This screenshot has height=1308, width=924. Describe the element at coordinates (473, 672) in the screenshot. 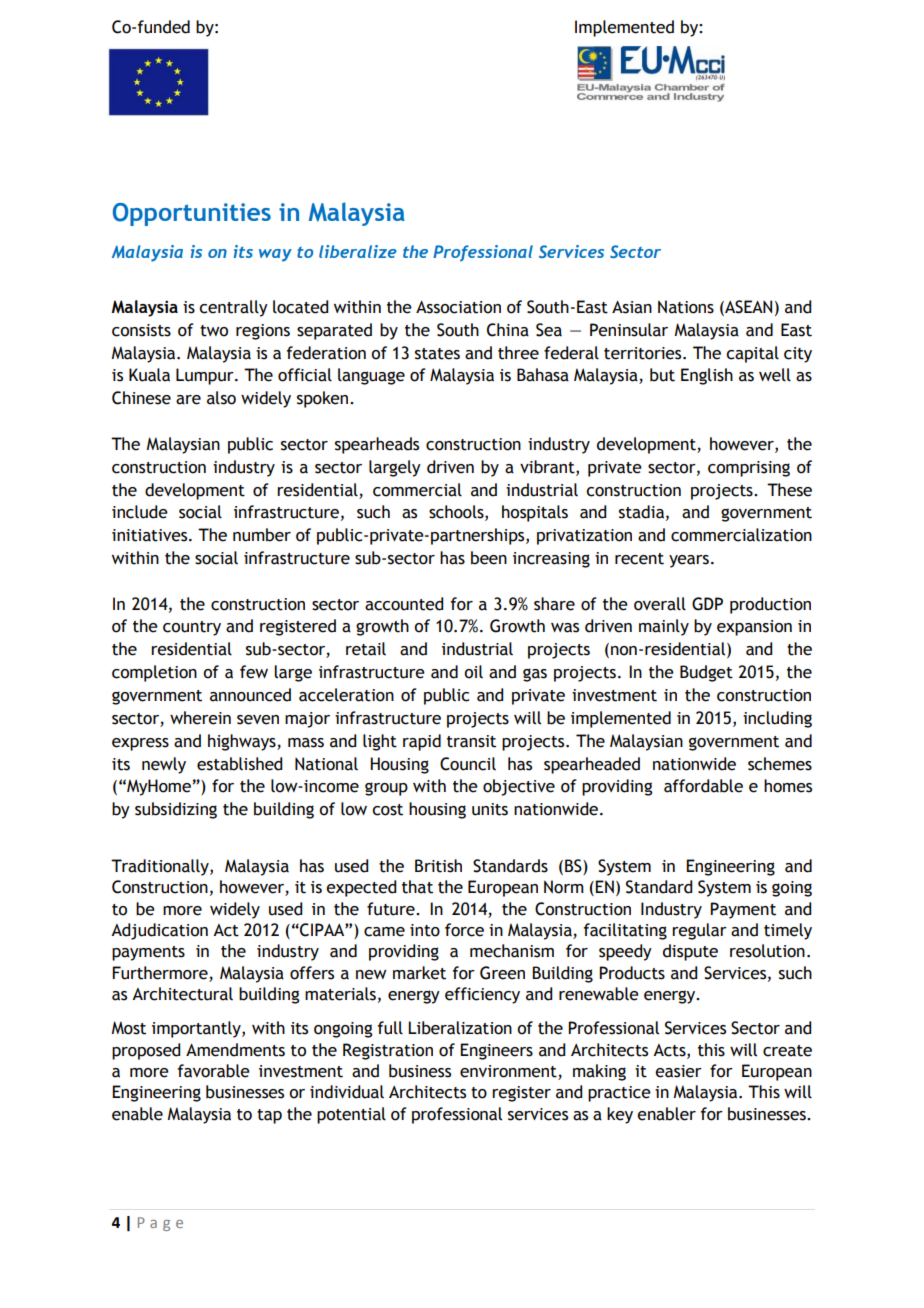

I see `oil` at that location.
